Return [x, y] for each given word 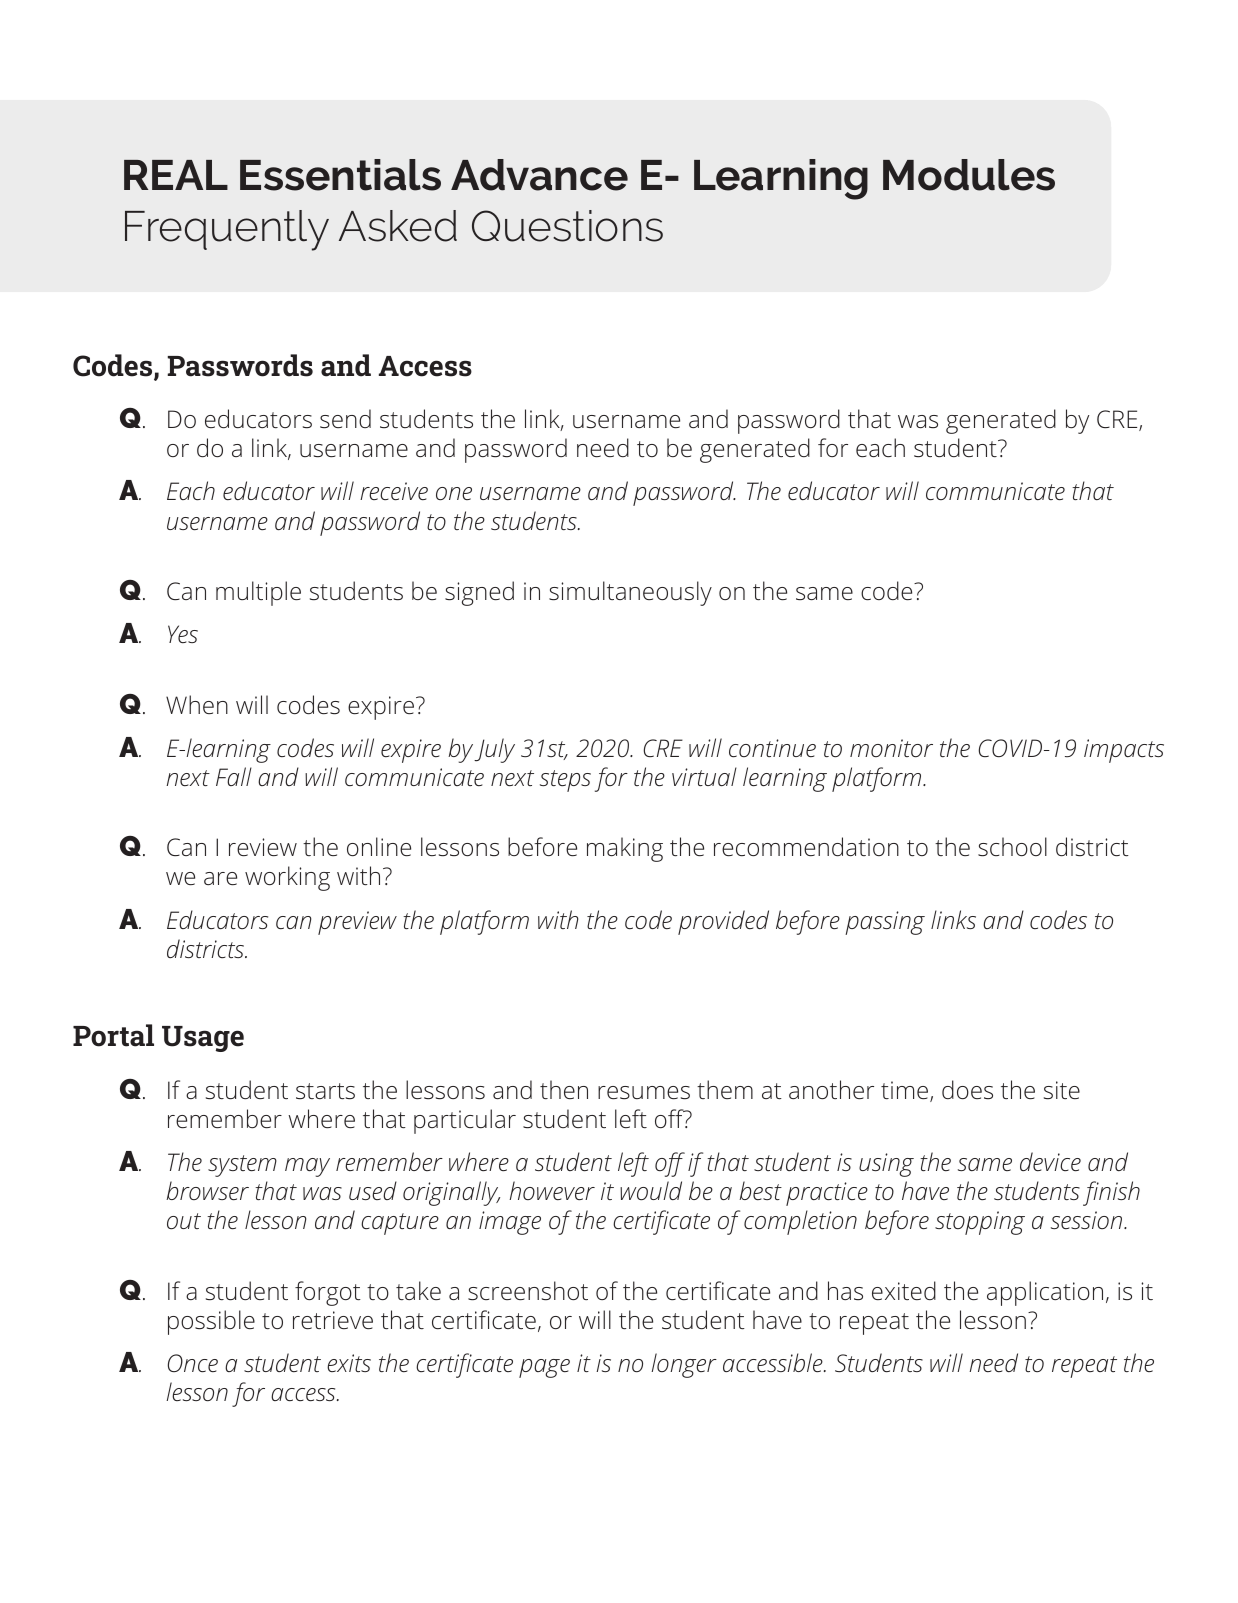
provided [723, 922]
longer [684, 1365]
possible [211, 1322]
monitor [891, 748]
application [1045, 1293]
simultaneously [630, 593]
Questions [567, 226]
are [220, 878]
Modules [969, 175]
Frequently [227, 230]
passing [885, 923]
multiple [258, 593]
